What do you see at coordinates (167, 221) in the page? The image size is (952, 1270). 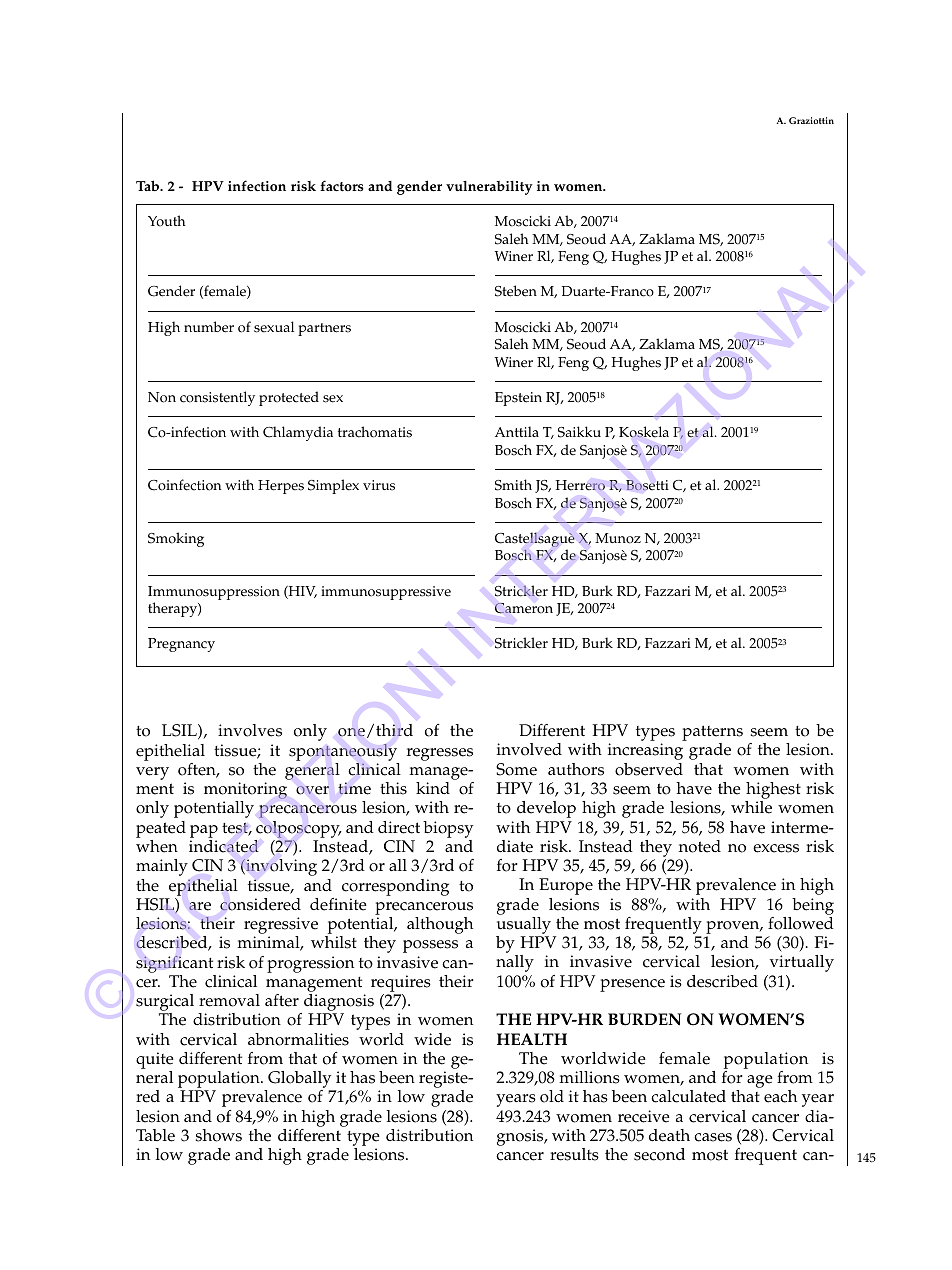 I see `Youth` at bounding box center [167, 221].
